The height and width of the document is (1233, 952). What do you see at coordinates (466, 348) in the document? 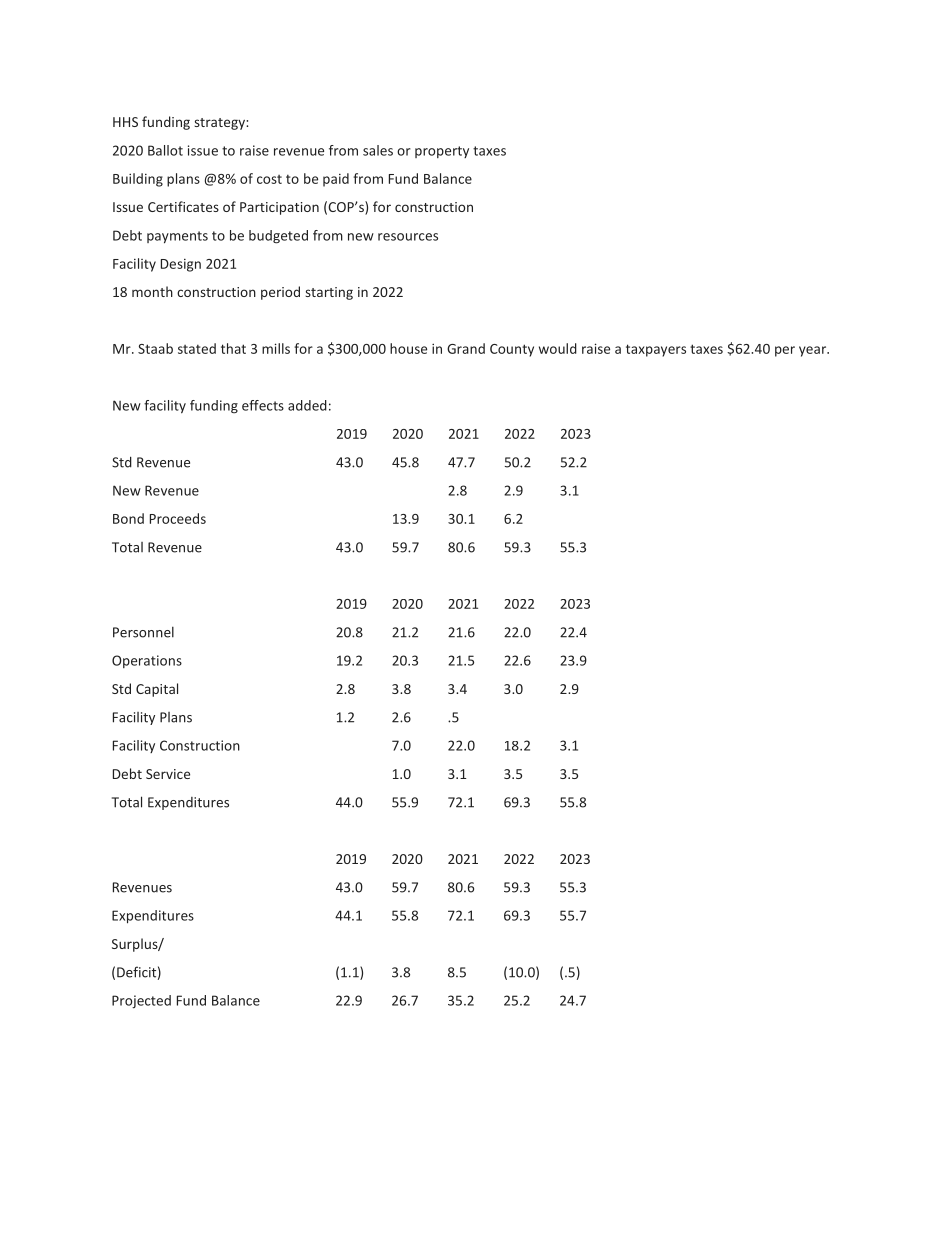
I see `Grand` at bounding box center [466, 348].
